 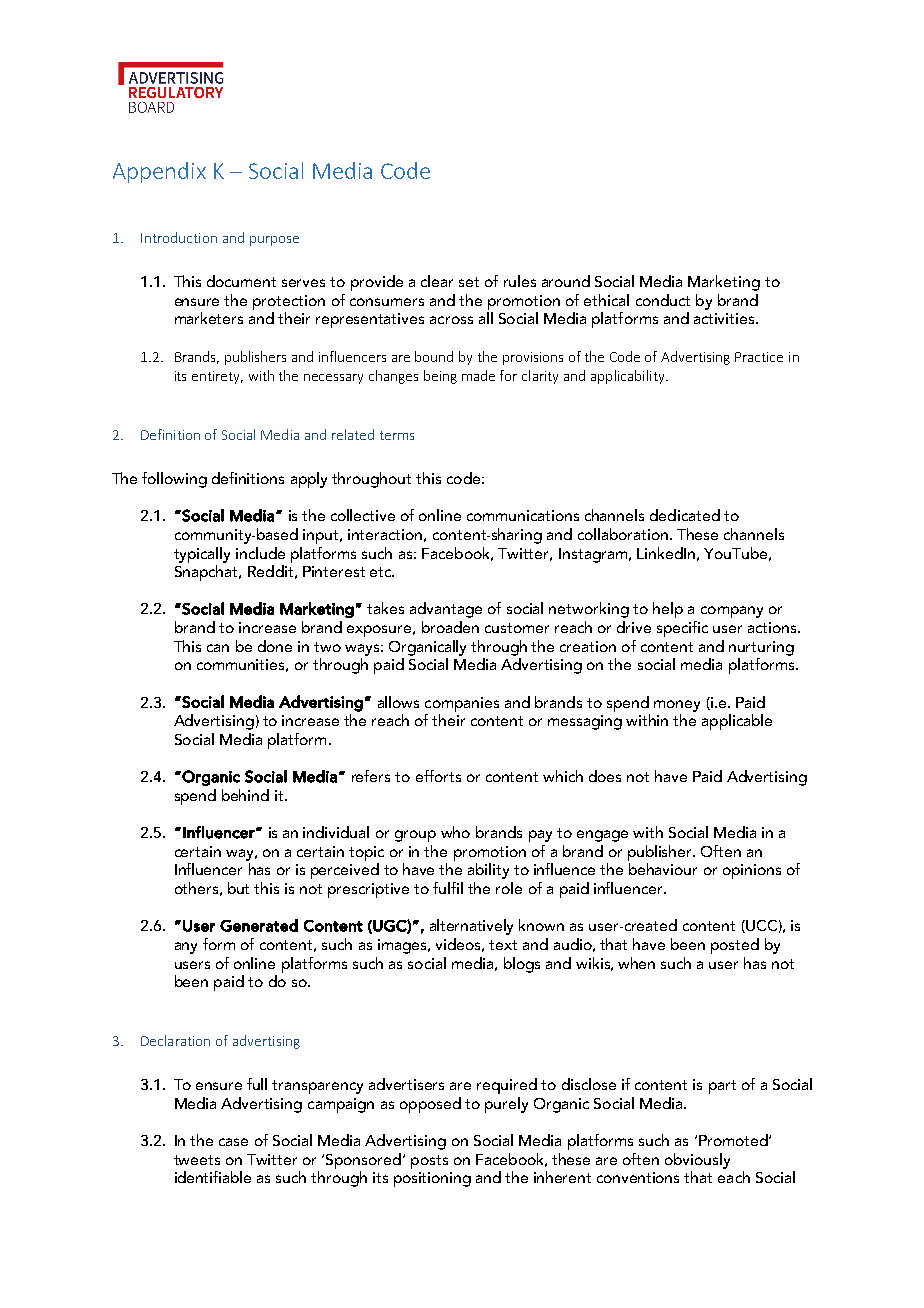 What do you see at coordinates (677, 706) in the screenshot?
I see `money` at bounding box center [677, 706].
